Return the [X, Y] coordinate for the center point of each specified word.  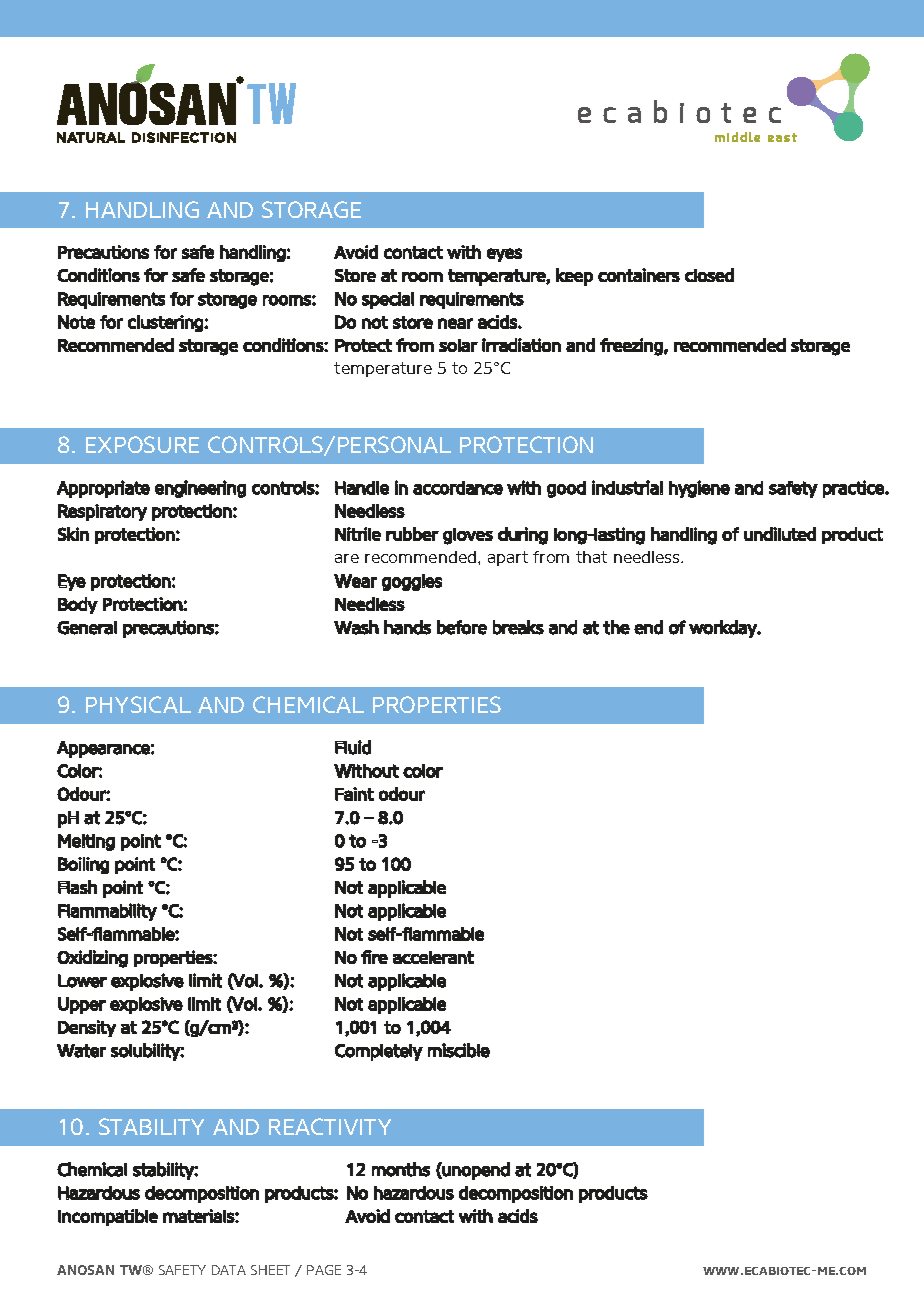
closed [709, 275]
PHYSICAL [138, 704]
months [401, 1169]
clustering [166, 323]
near [455, 323]
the [616, 627]
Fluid [353, 747]
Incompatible [108, 1217]
